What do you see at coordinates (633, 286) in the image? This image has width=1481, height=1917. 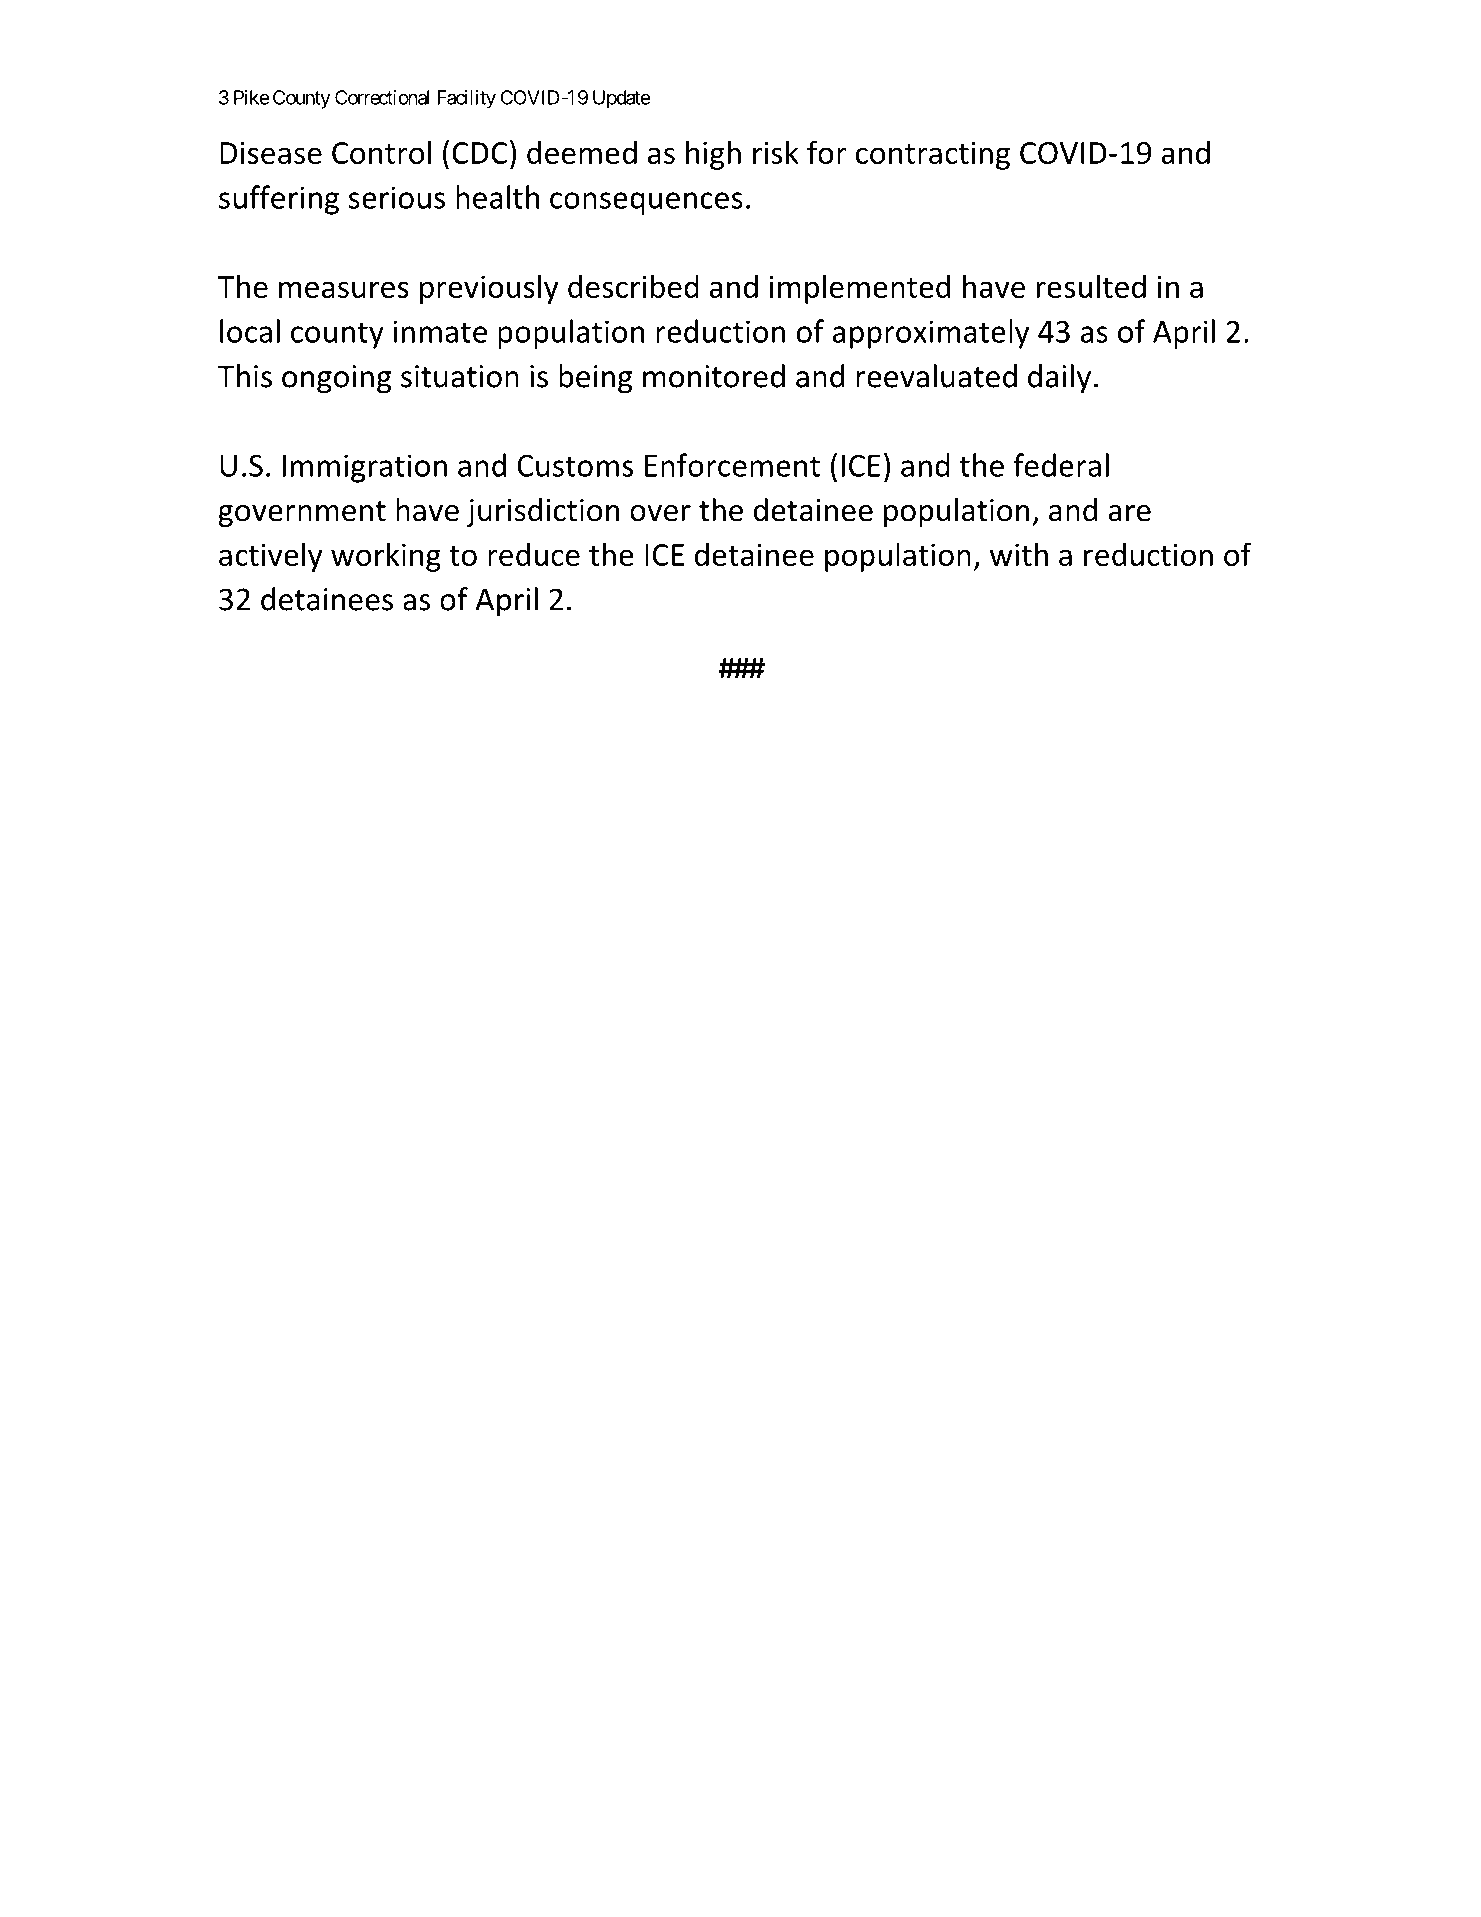 I see `described` at bounding box center [633, 286].
